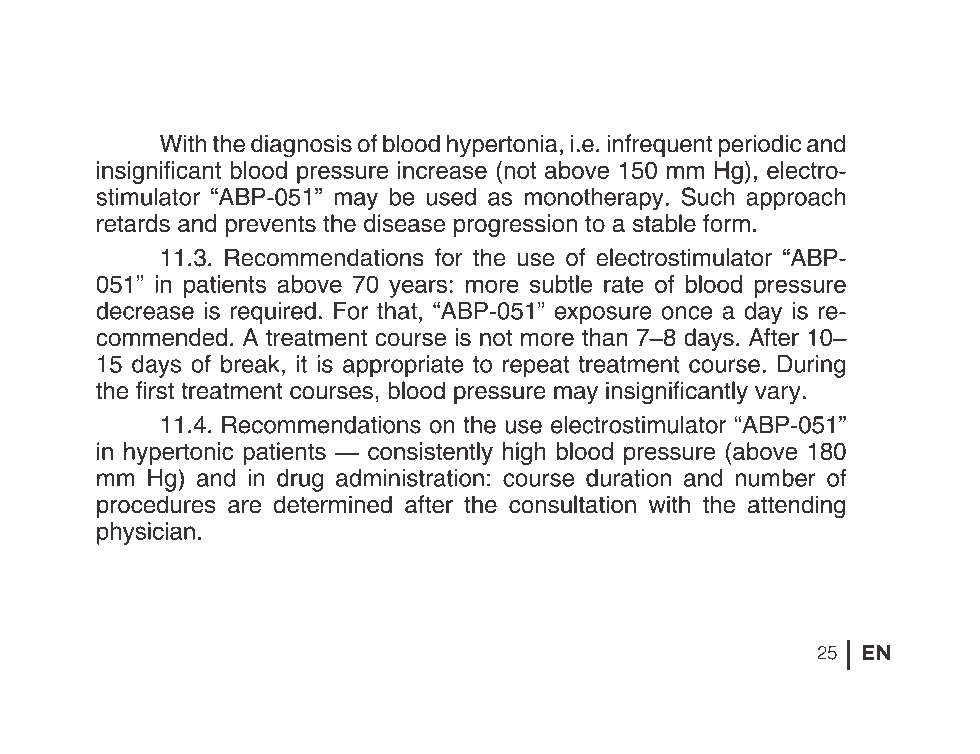 The height and width of the image is (754, 980). What do you see at coordinates (779, 395) in the image?
I see `vary` at bounding box center [779, 395].
